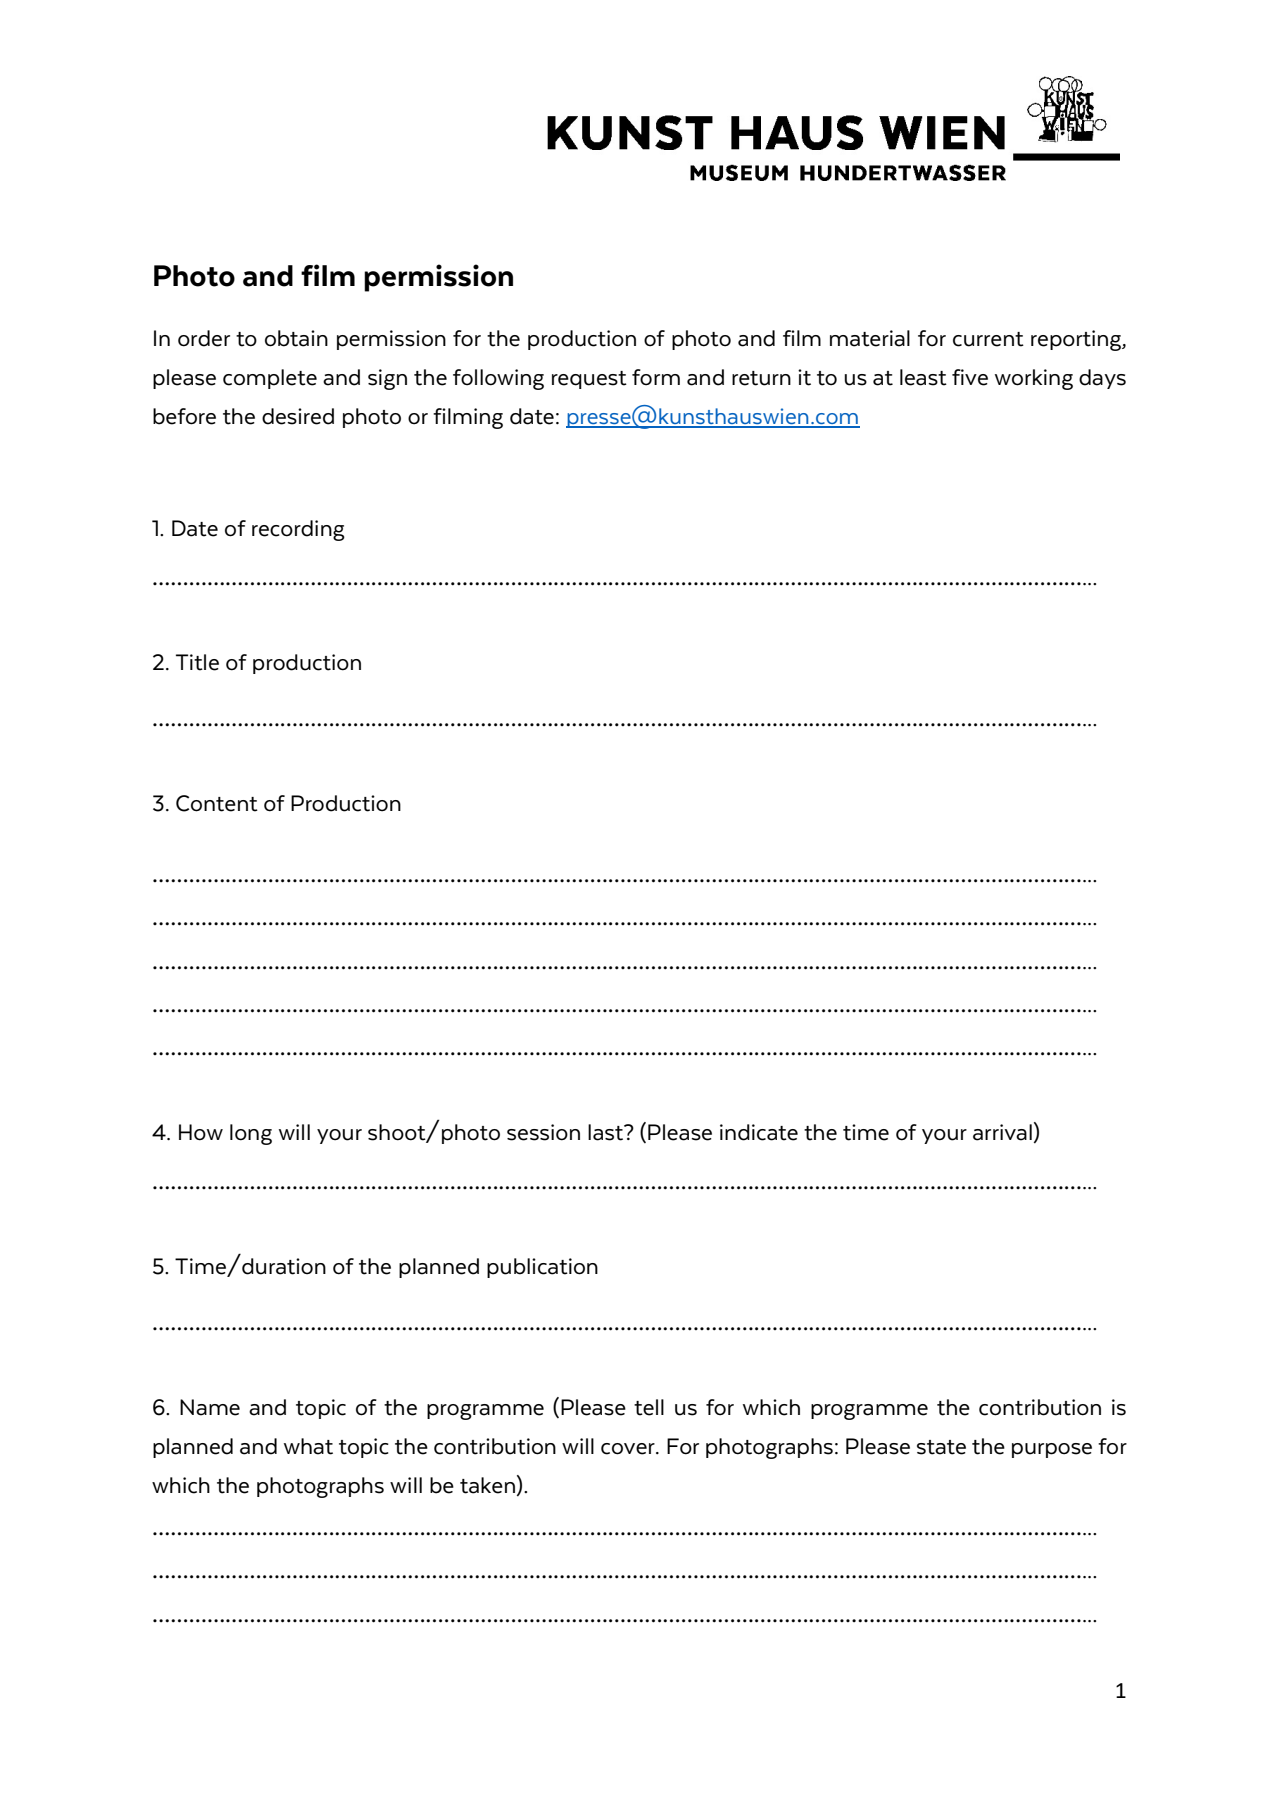 Image resolution: width=1279 pixels, height=1809 pixels. What do you see at coordinates (1034, 379) in the screenshot?
I see `working` at bounding box center [1034, 379].
